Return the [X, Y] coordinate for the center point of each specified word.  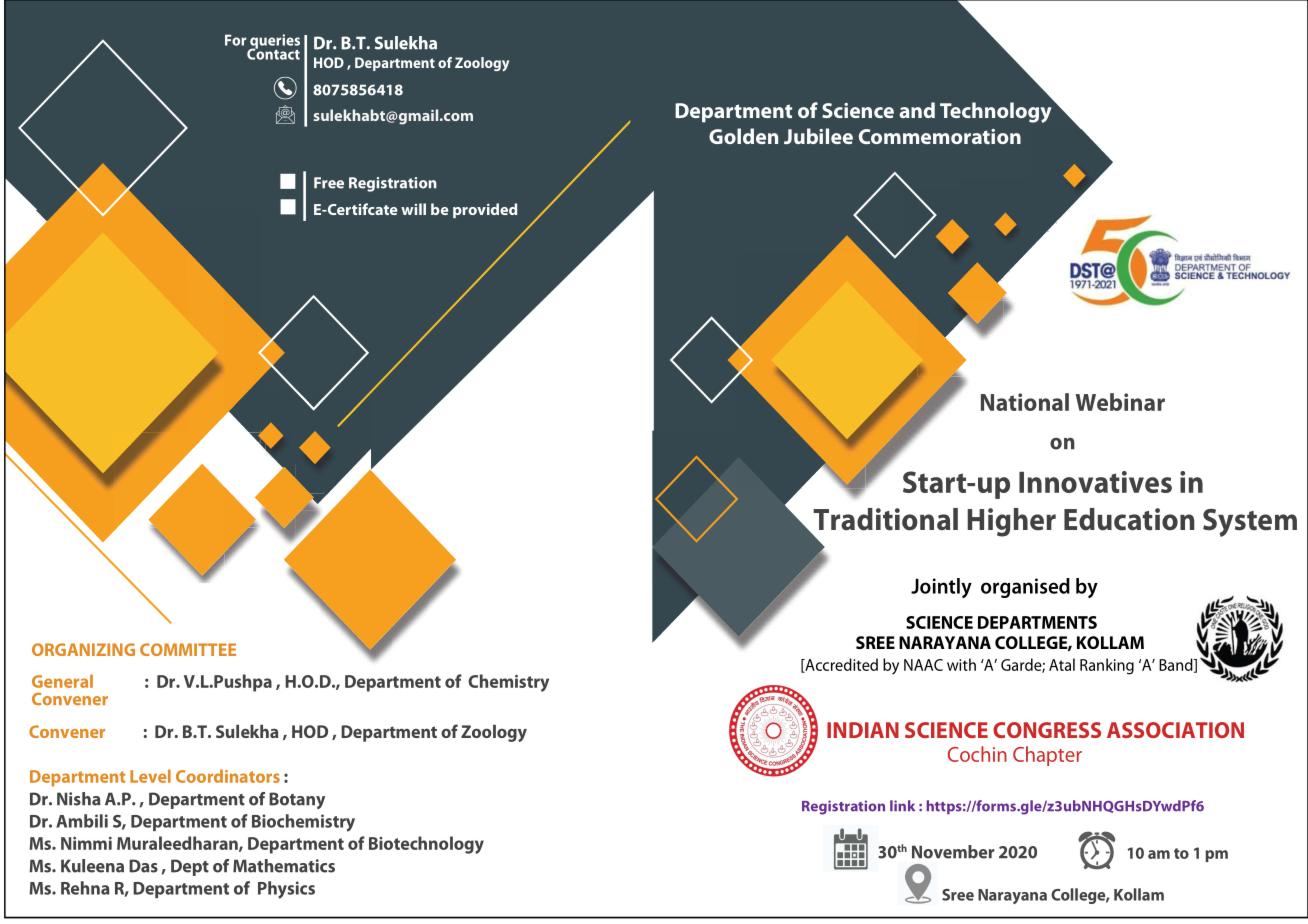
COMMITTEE [188, 649]
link [902, 805]
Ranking [1107, 666]
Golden [743, 136]
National [1025, 402]
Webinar [1120, 402]
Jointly [941, 588]
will [413, 209]
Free [329, 183]
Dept [190, 867]
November [953, 852]
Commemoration [940, 136]
